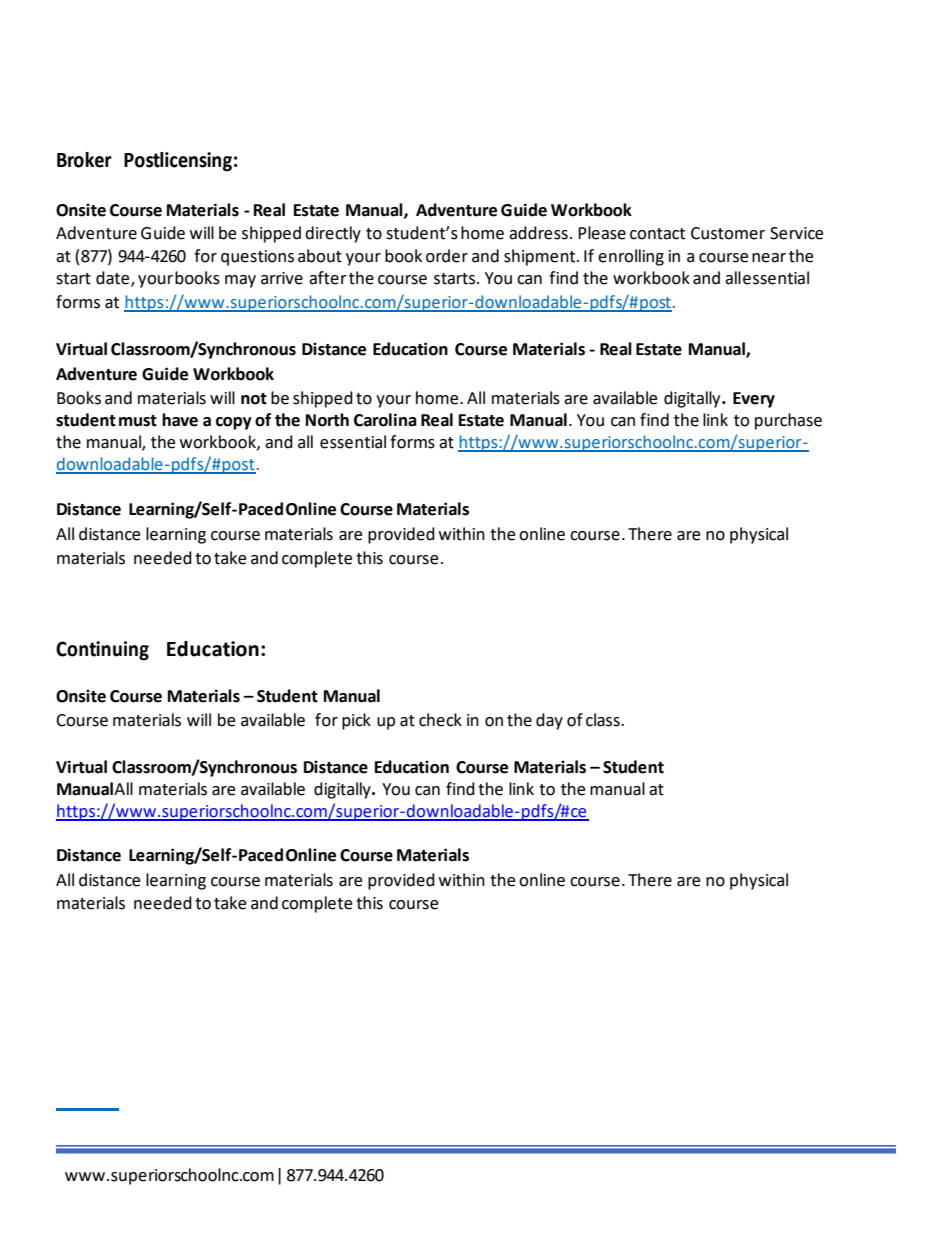 This image has width=952, height=1233. What do you see at coordinates (728, 233) in the image?
I see `Customer` at bounding box center [728, 233].
